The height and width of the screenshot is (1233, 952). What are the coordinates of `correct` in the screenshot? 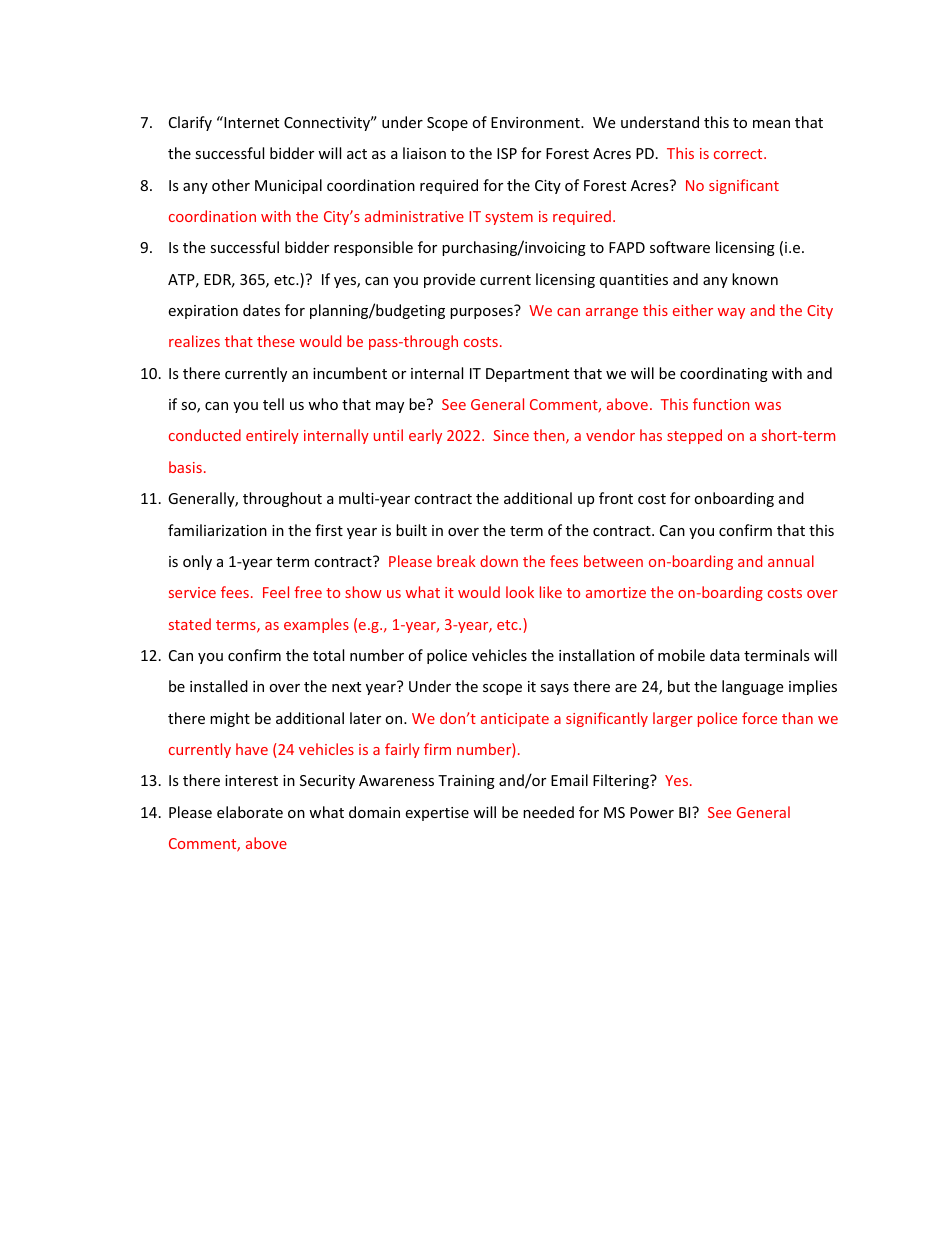 It's located at (739, 154).
